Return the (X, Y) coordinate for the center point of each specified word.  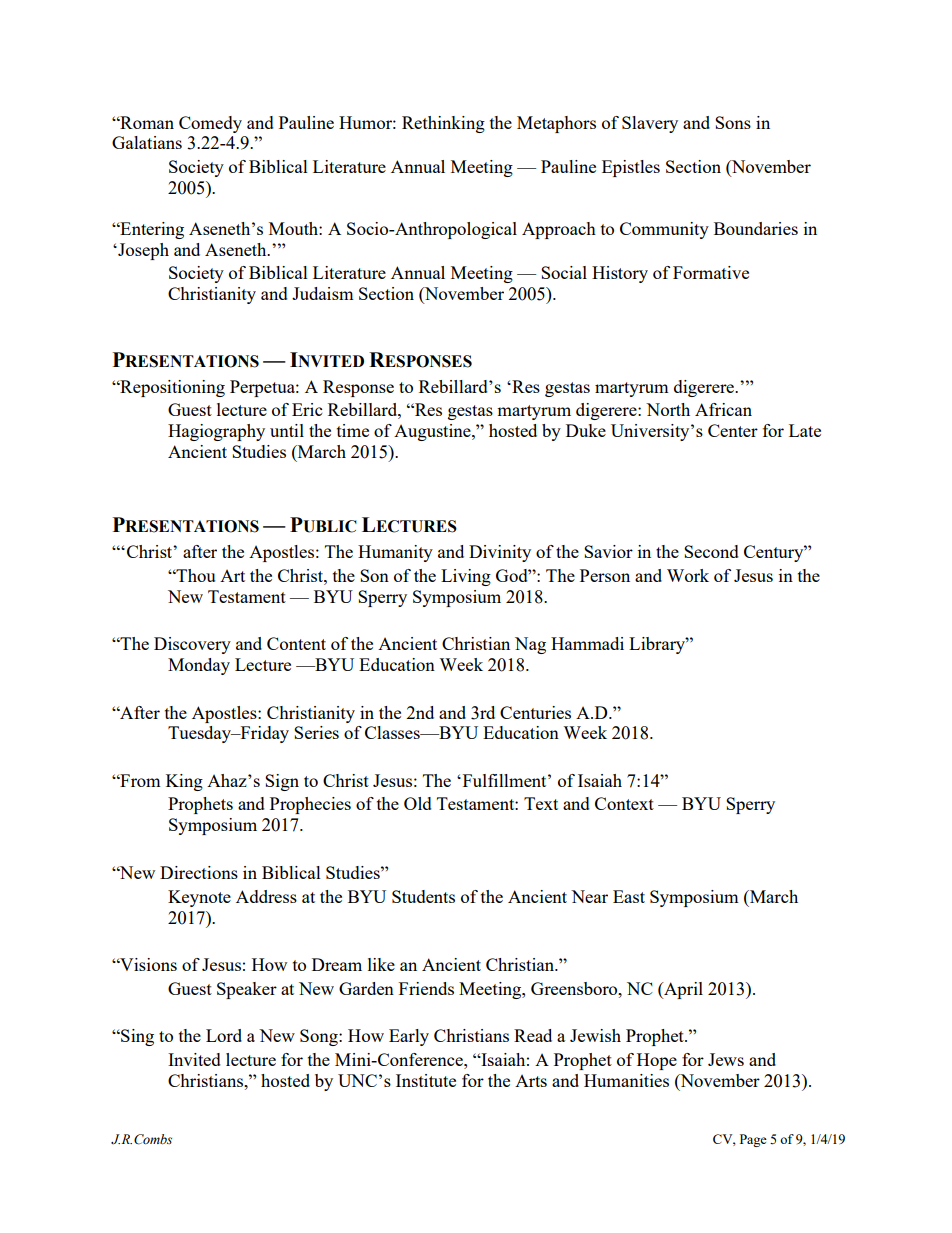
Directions (199, 872)
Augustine (433, 432)
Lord (224, 1035)
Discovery (192, 645)
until (287, 430)
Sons (733, 122)
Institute (426, 1080)
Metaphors (556, 124)
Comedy (210, 124)
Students (423, 896)
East (629, 896)
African (723, 409)
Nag (530, 645)
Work (688, 575)
